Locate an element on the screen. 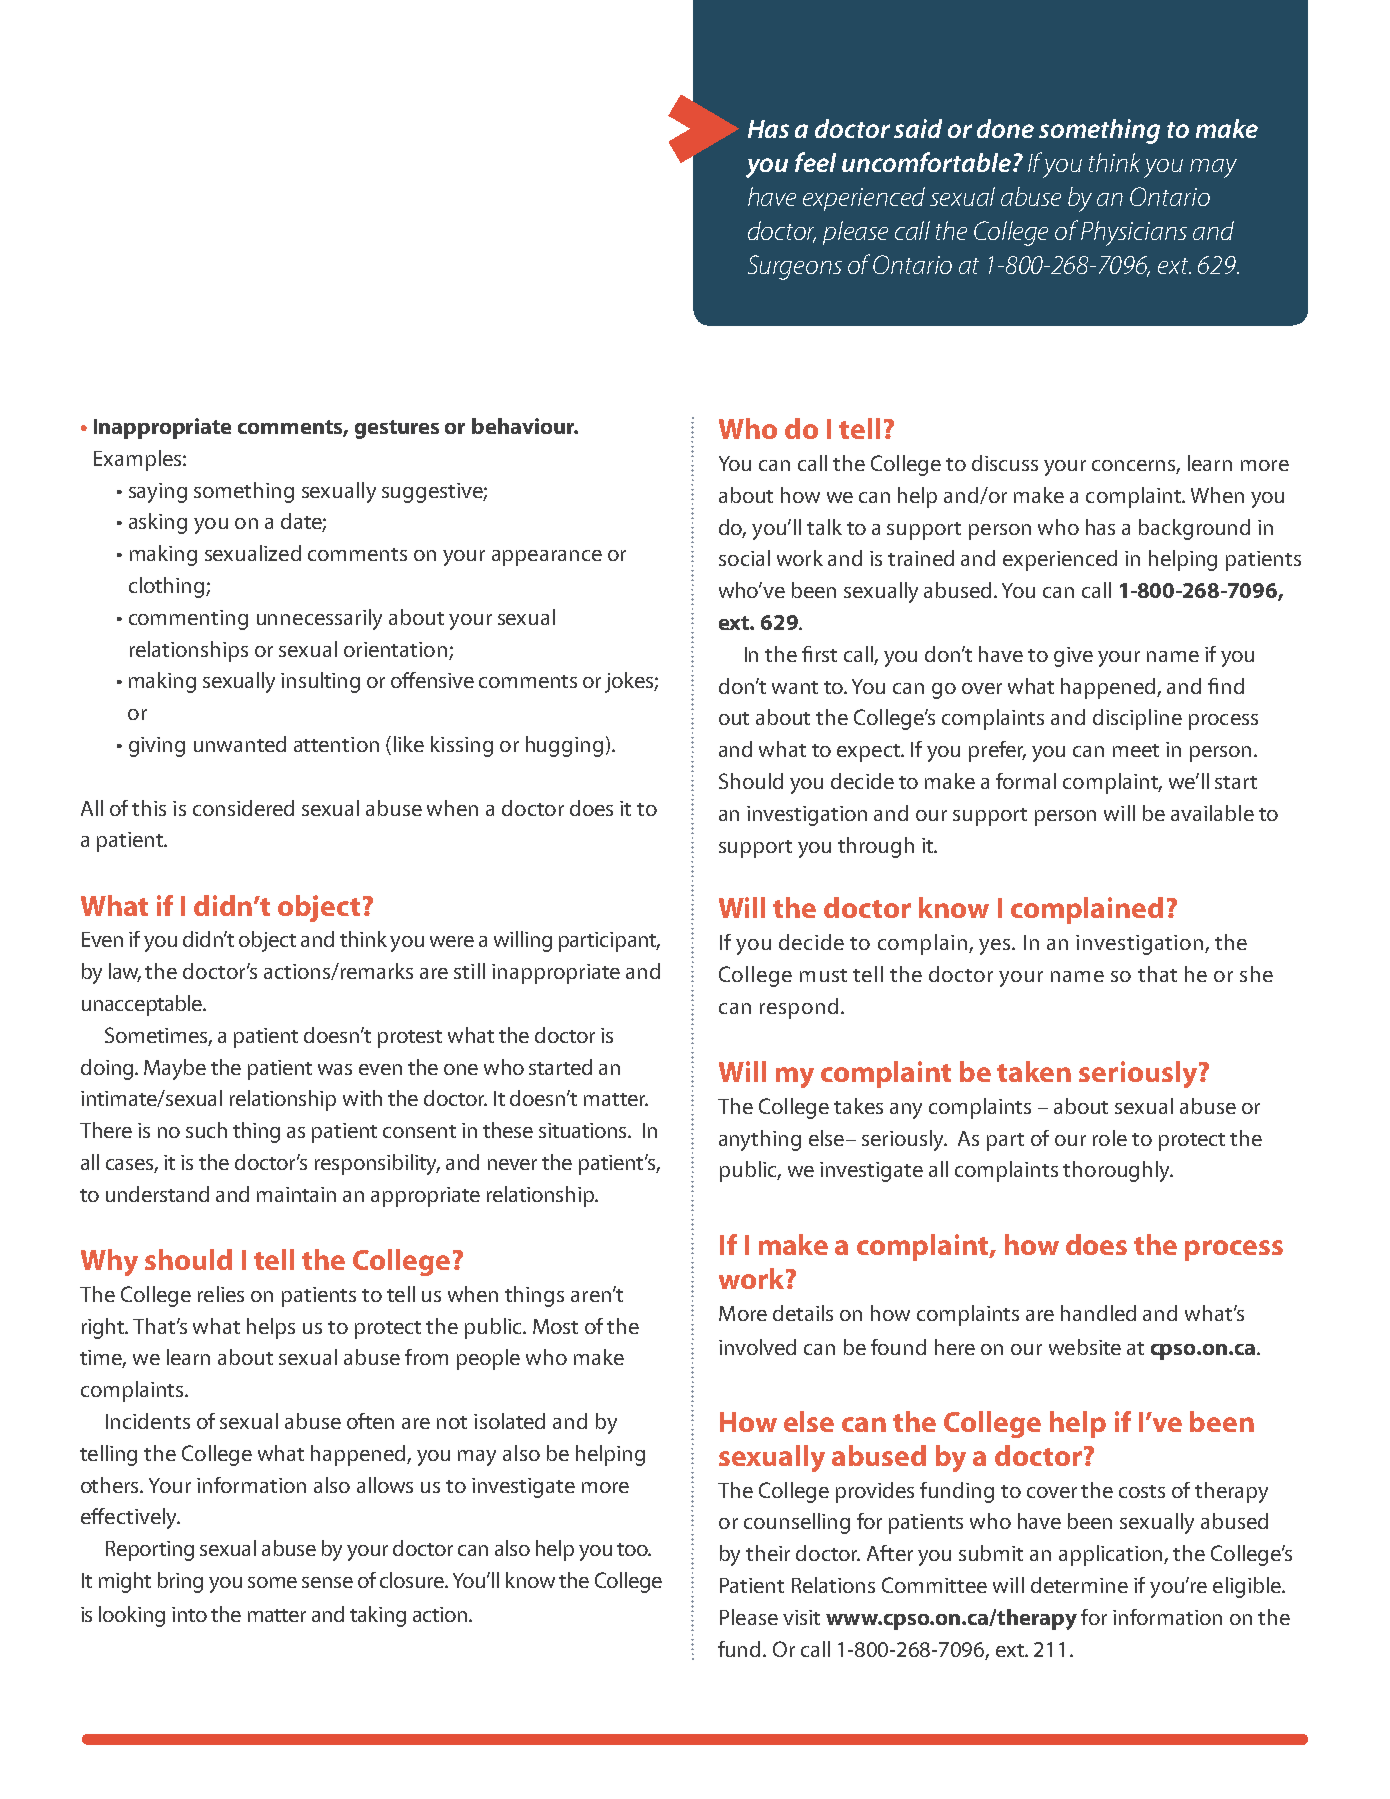 This screenshot has height=1799, width=1390. social is located at coordinates (744, 558).
